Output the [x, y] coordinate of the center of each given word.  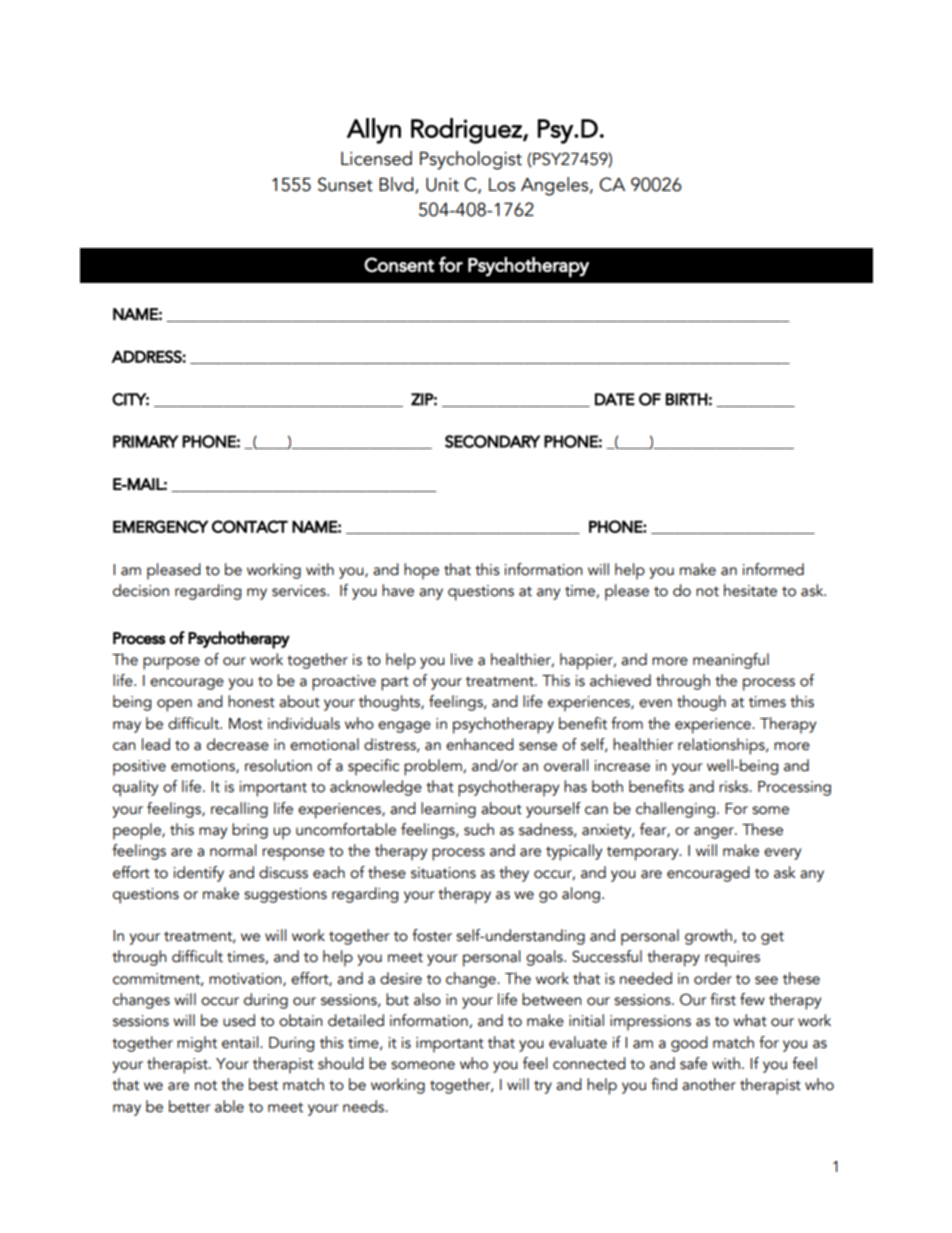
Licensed [376, 158]
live [462, 659]
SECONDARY [492, 441]
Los [502, 185]
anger [715, 833]
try [543, 1087]
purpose [171, 663]
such [479, 829]
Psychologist [471, 160]
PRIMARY [146, 441]
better [190, 1106]
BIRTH [687, 399]
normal [233, 850]
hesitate [750, 590]
